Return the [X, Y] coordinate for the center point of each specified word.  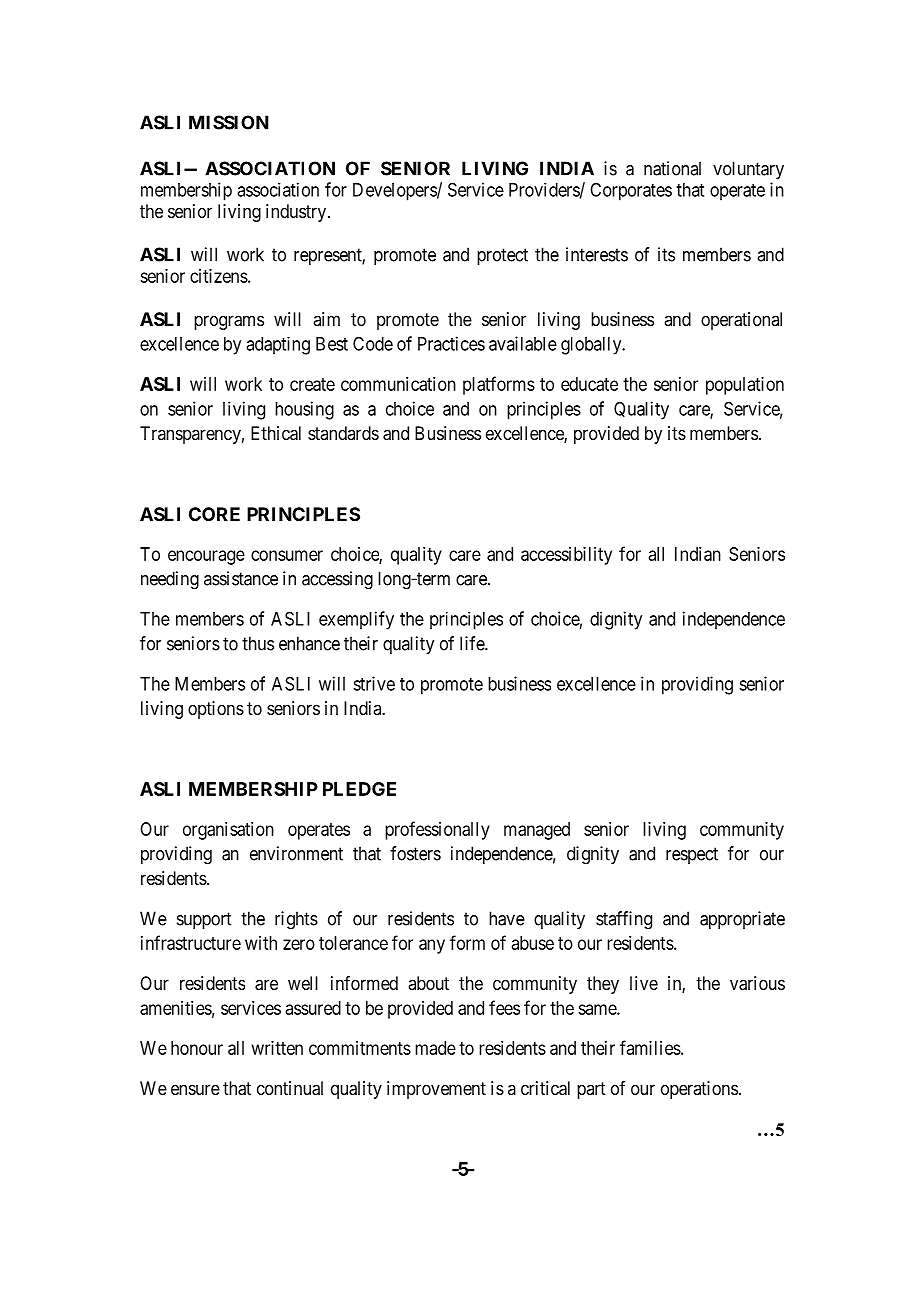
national [672, 168]
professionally [437, 830]
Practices [451, 343]
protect [502, 256]
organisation [228, 831]
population [745, 386]
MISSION [229, 122]
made [435, 1048]
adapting [278, 346]
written [277, 1048]
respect [692, 855]
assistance [241, 578]
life [473, 643]
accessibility [566, 556]
